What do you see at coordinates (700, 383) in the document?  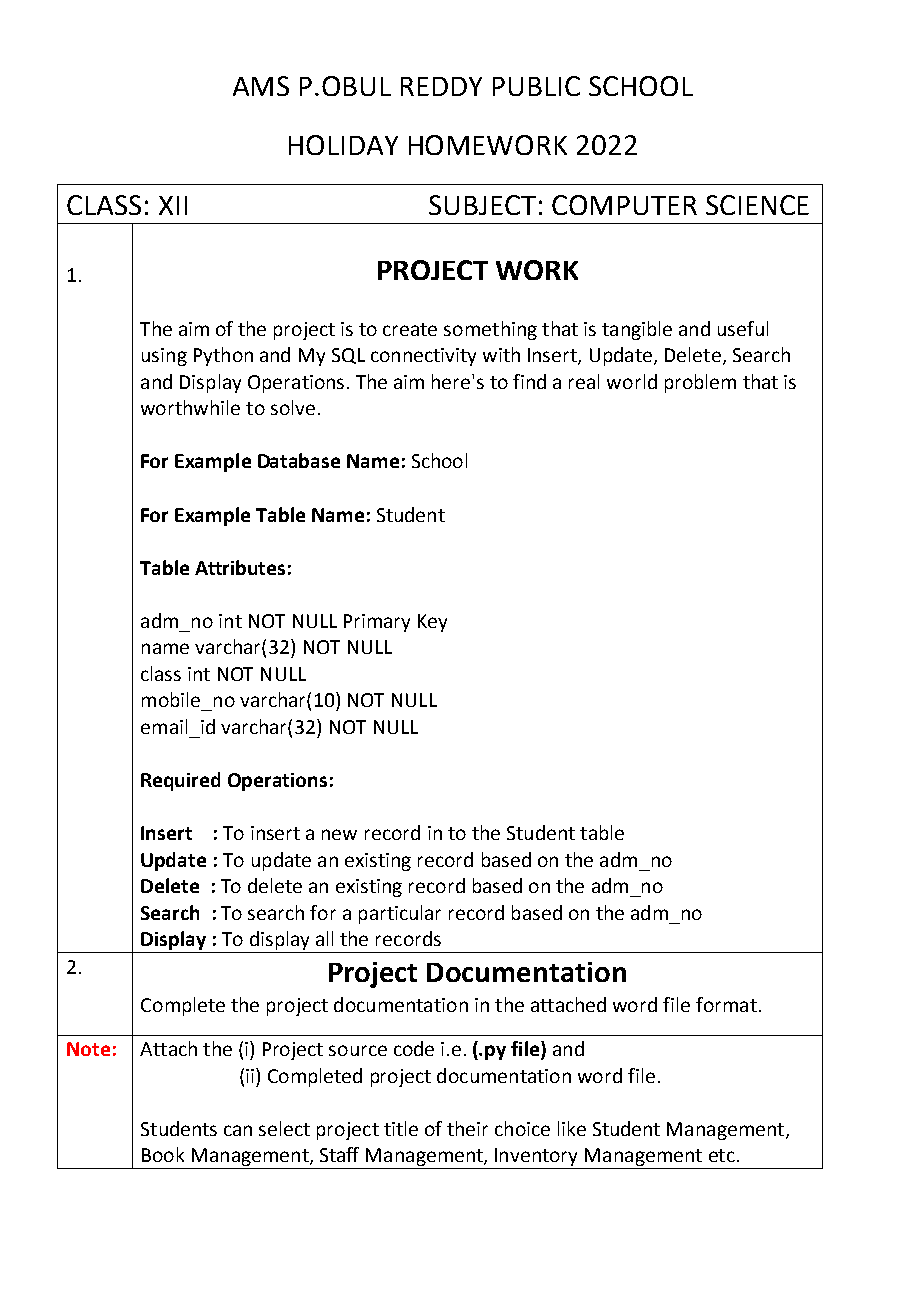 I see `problem` at bounding box center [700, 383].
